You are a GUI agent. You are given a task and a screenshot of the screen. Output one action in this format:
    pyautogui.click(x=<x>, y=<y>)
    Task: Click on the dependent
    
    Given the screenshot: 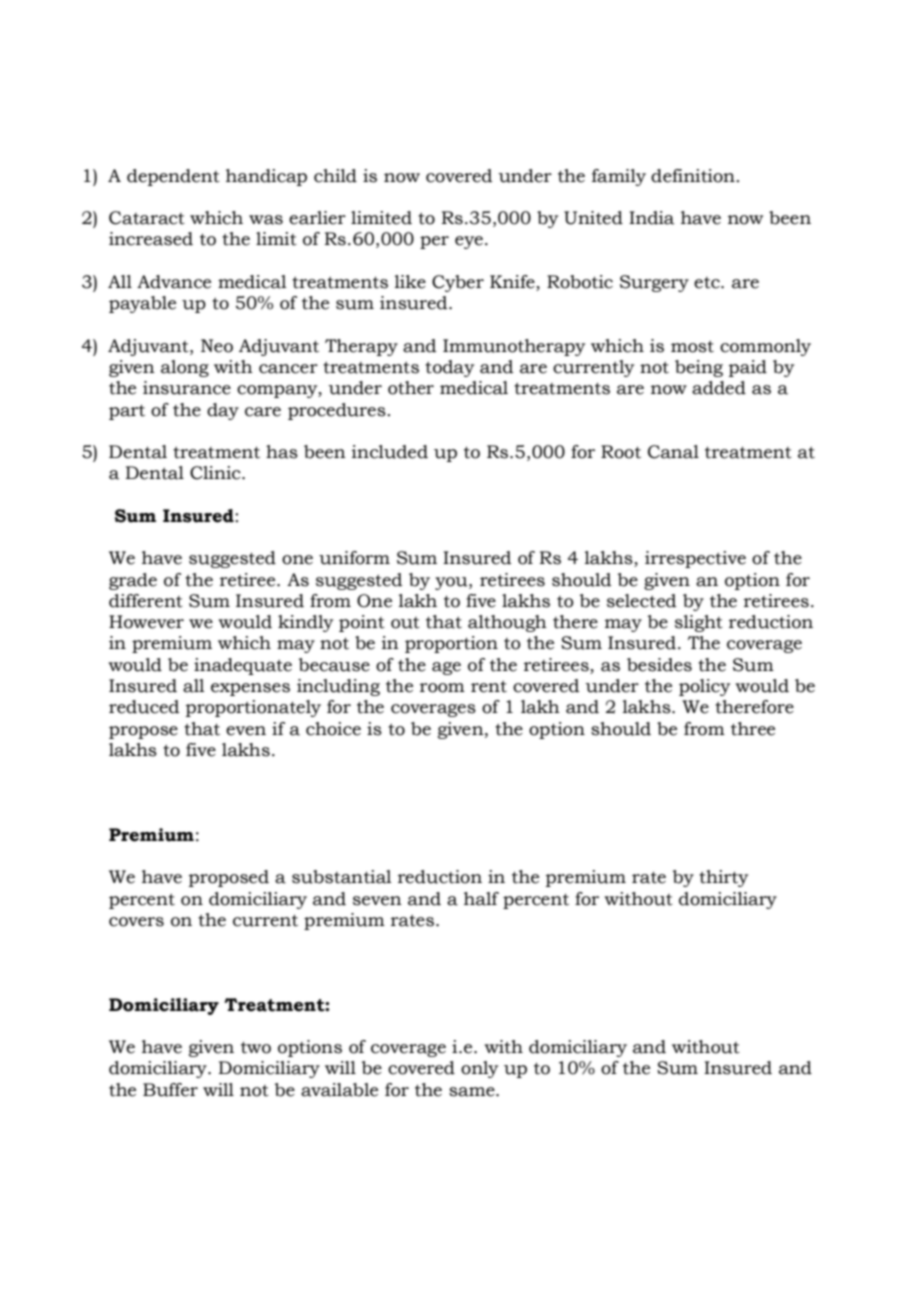 What is the action you would take?
    pyautogui.click(x=173, y=177)
